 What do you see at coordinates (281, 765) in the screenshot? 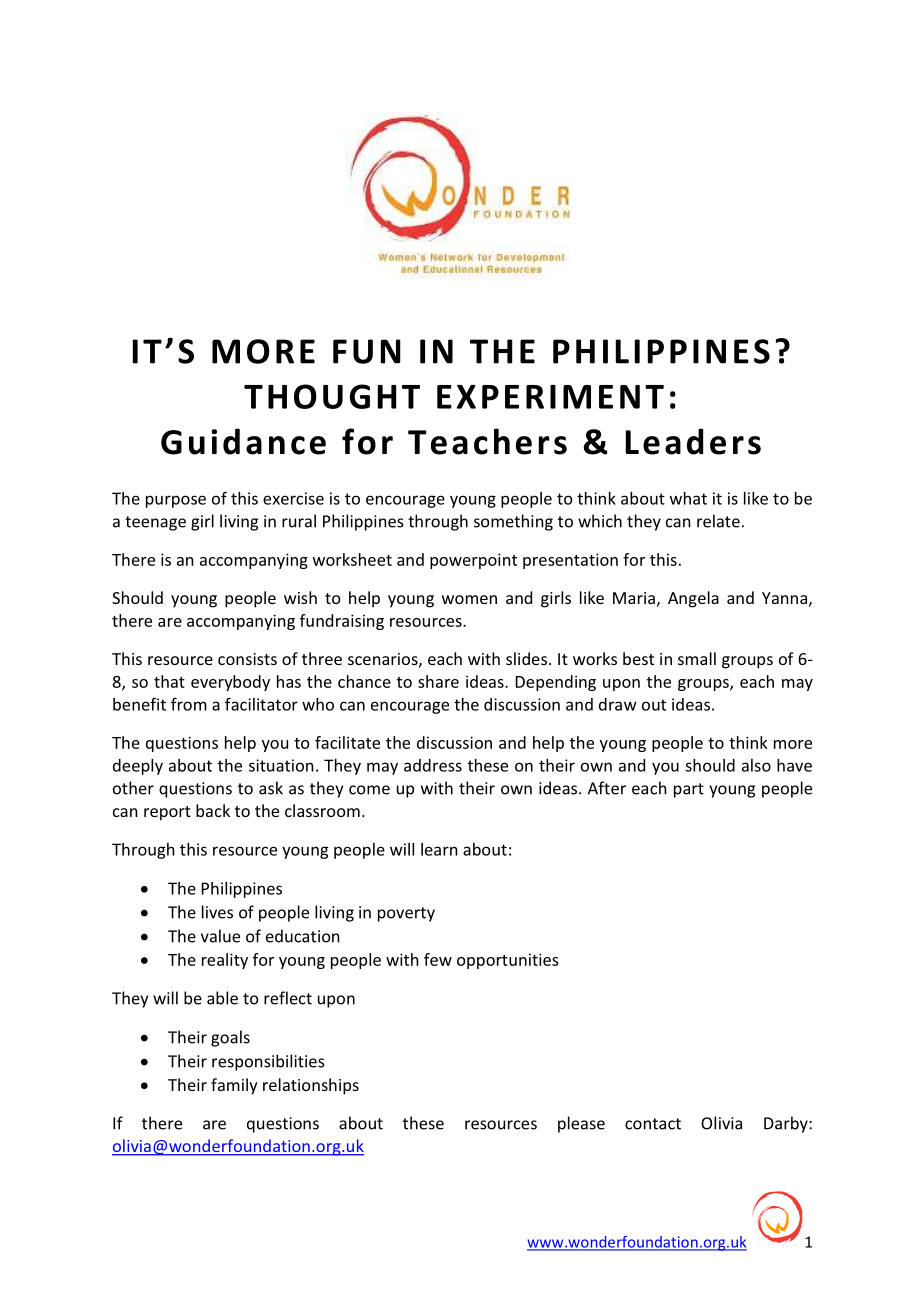
I see `situation` at bounding box center [281, 765].
